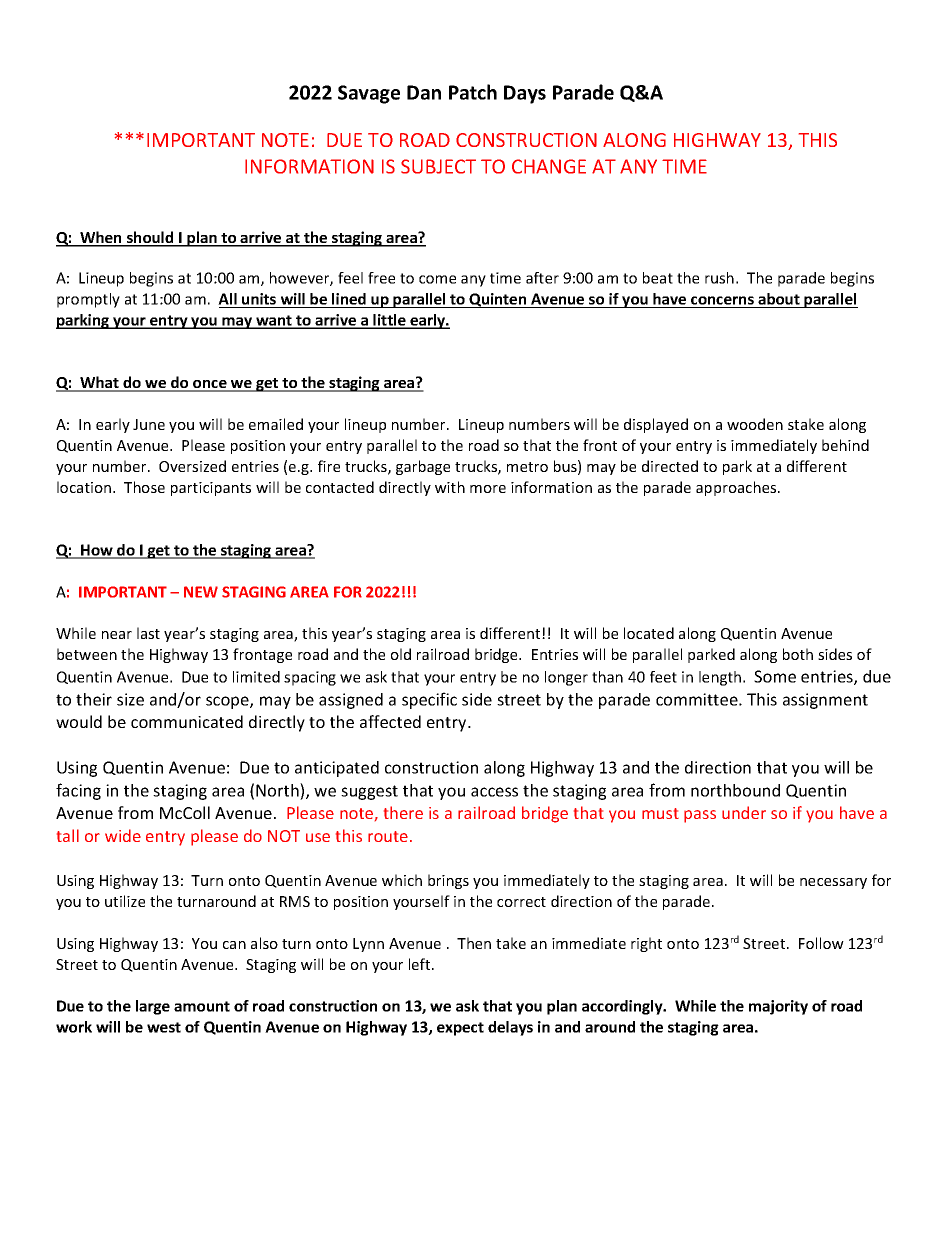 The image size is (952, 1233). What do you see at coordinates (187, 721) in the screenshot?
I see `communicated` at bounding box center [187, 721].
